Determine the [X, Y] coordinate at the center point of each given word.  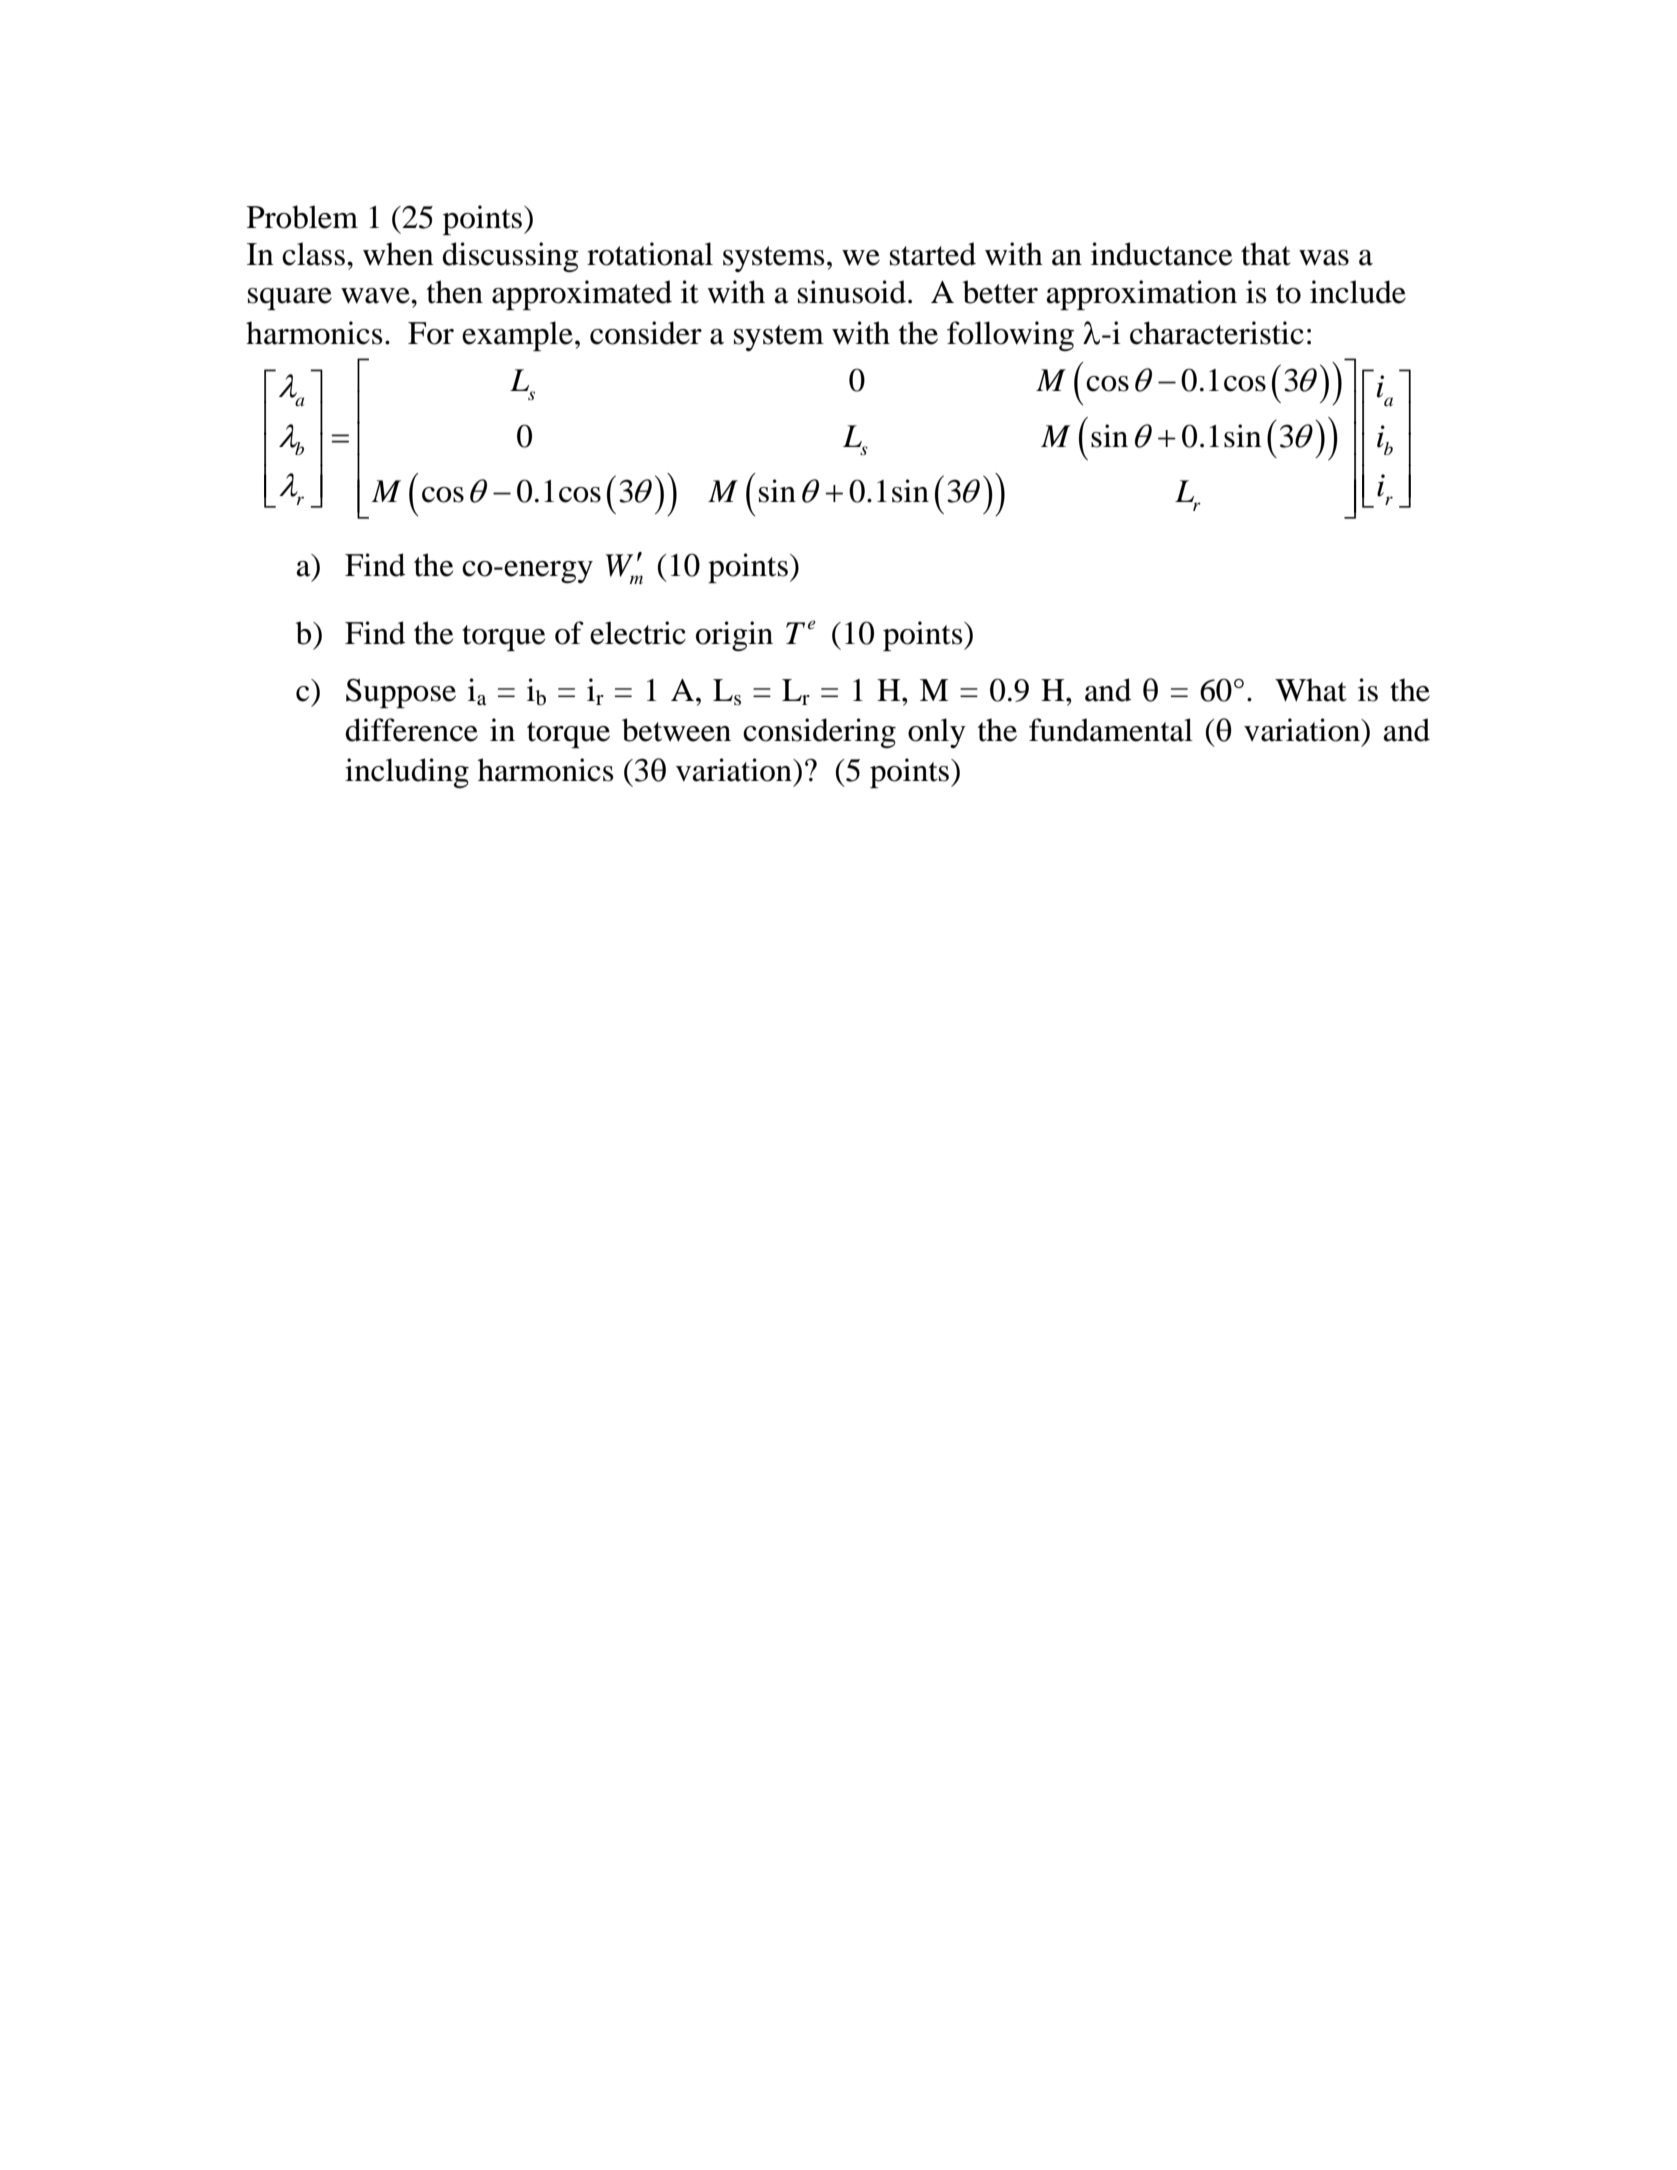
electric [638, 633]
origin [734, 636]
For [431, 333]
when [398, 254]
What [1310, 690]
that [1265, 254]
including [407, 773]
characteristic [1217, 333]
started [933, 254]
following [1010, 336]
